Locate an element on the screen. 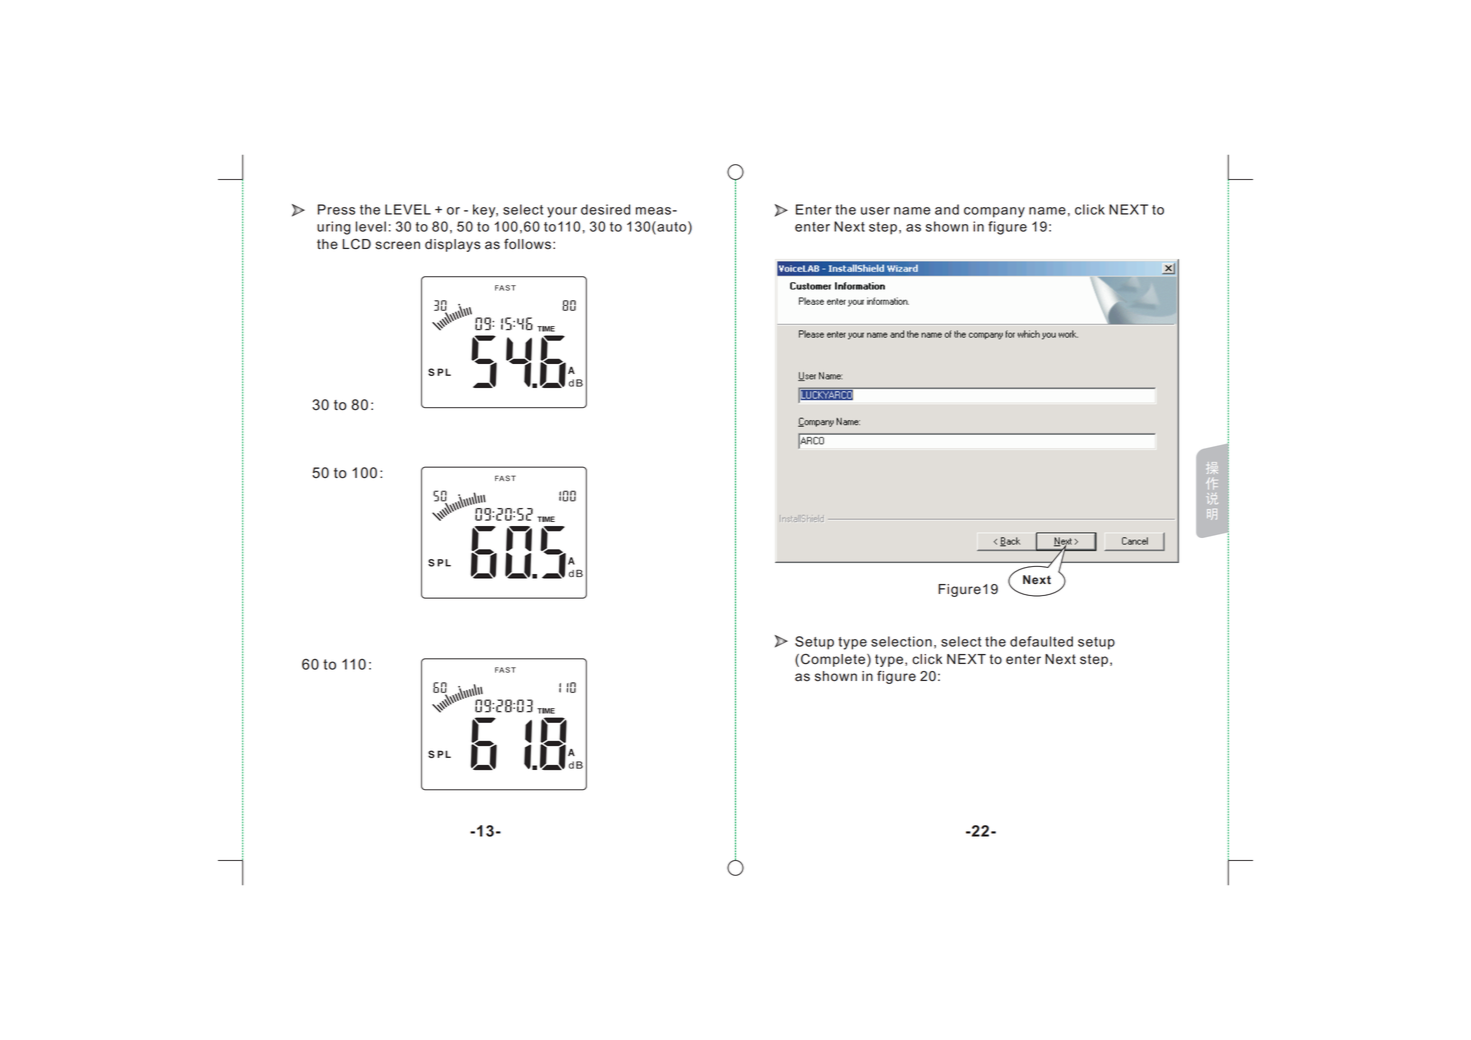 Image resolution: width=1471 pixels, height=1040 pixels. defaulted is located at coordinates (1041, 641).
